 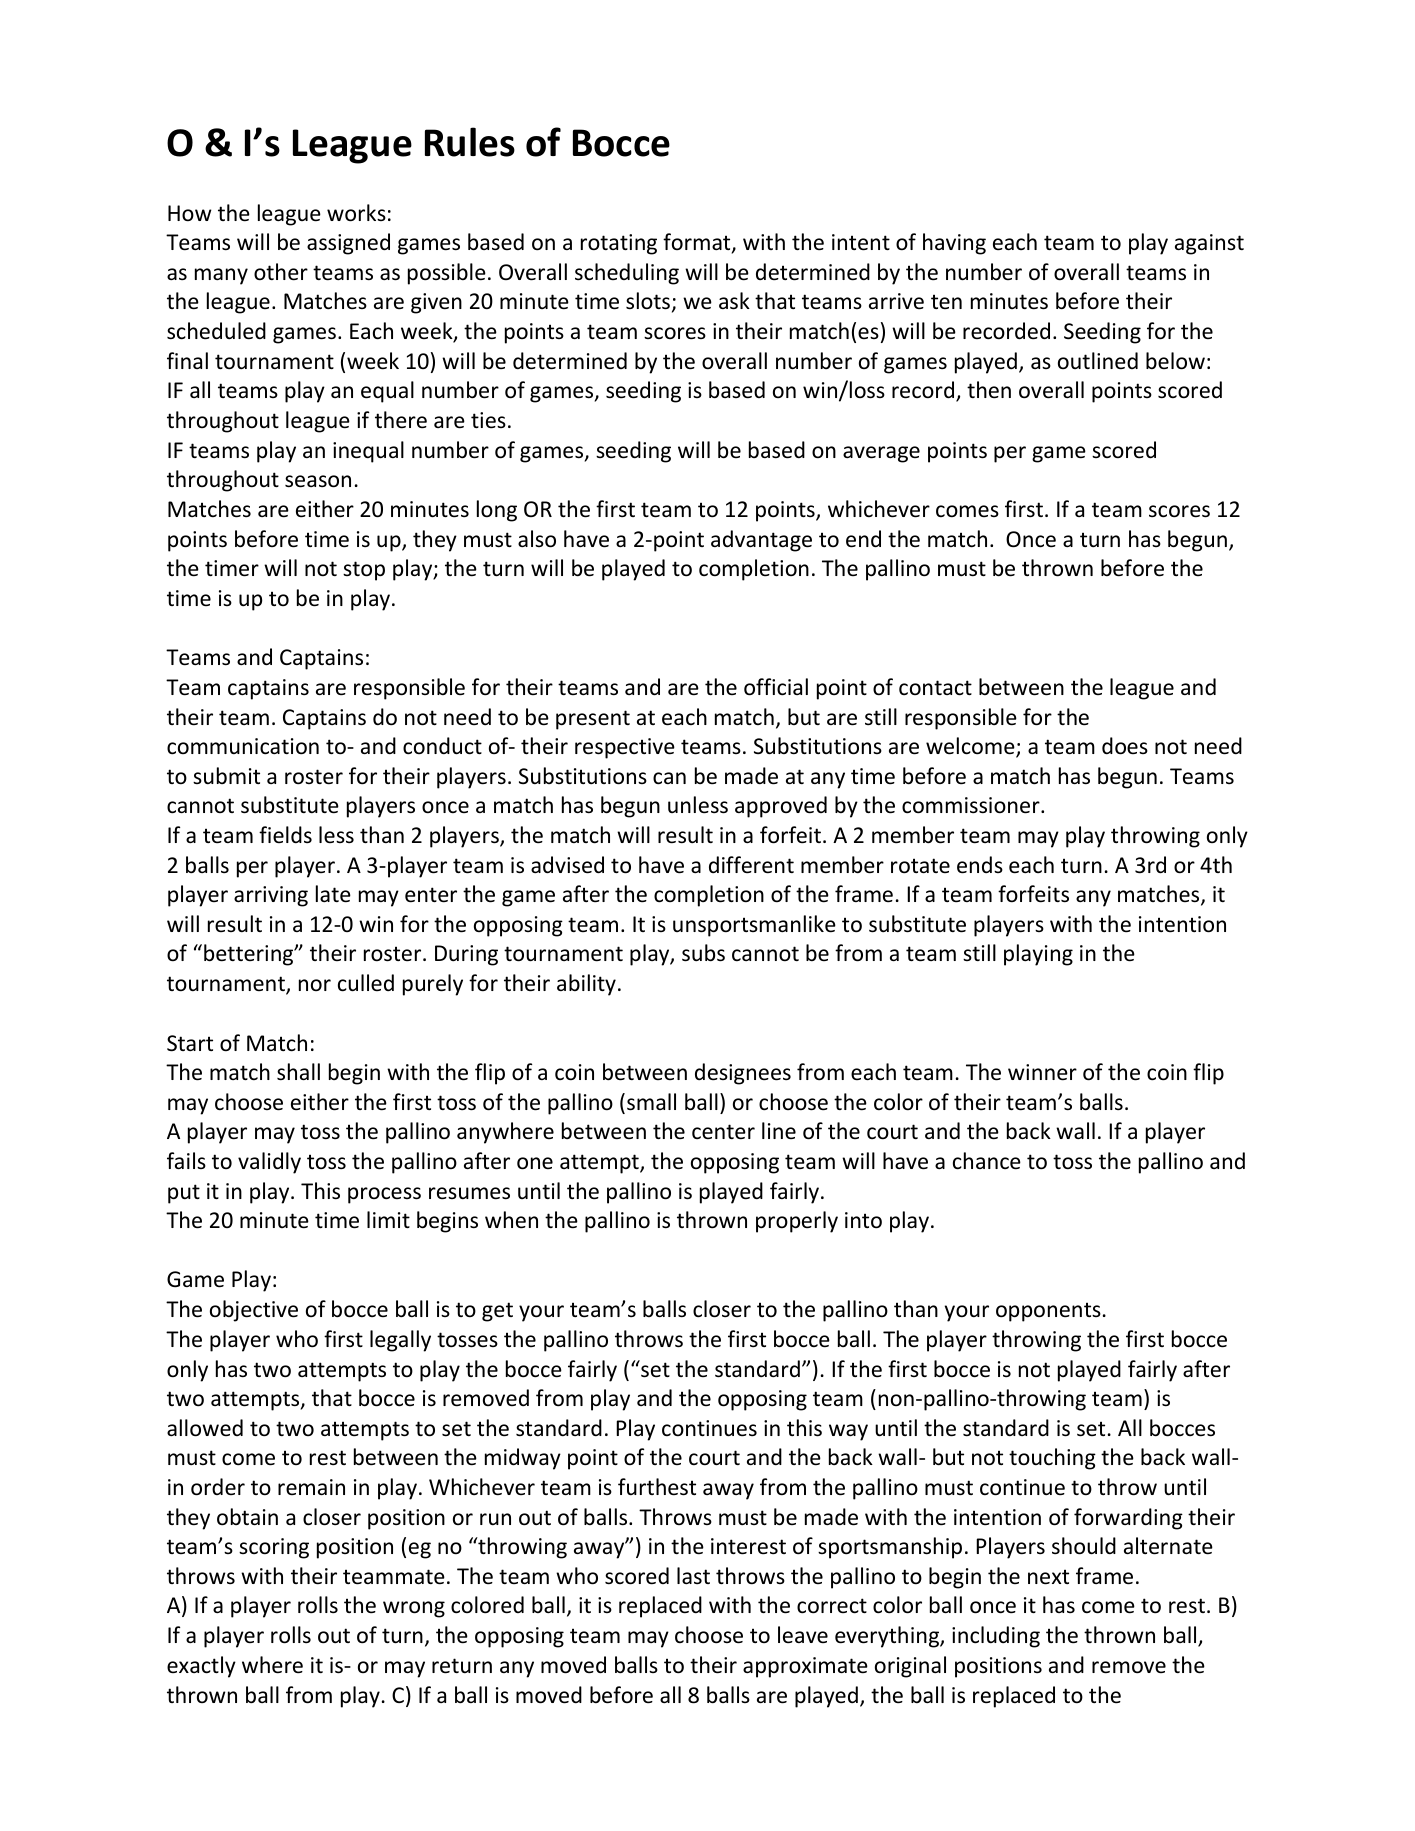 I want to click on small, so click(x=651, y=1102).
